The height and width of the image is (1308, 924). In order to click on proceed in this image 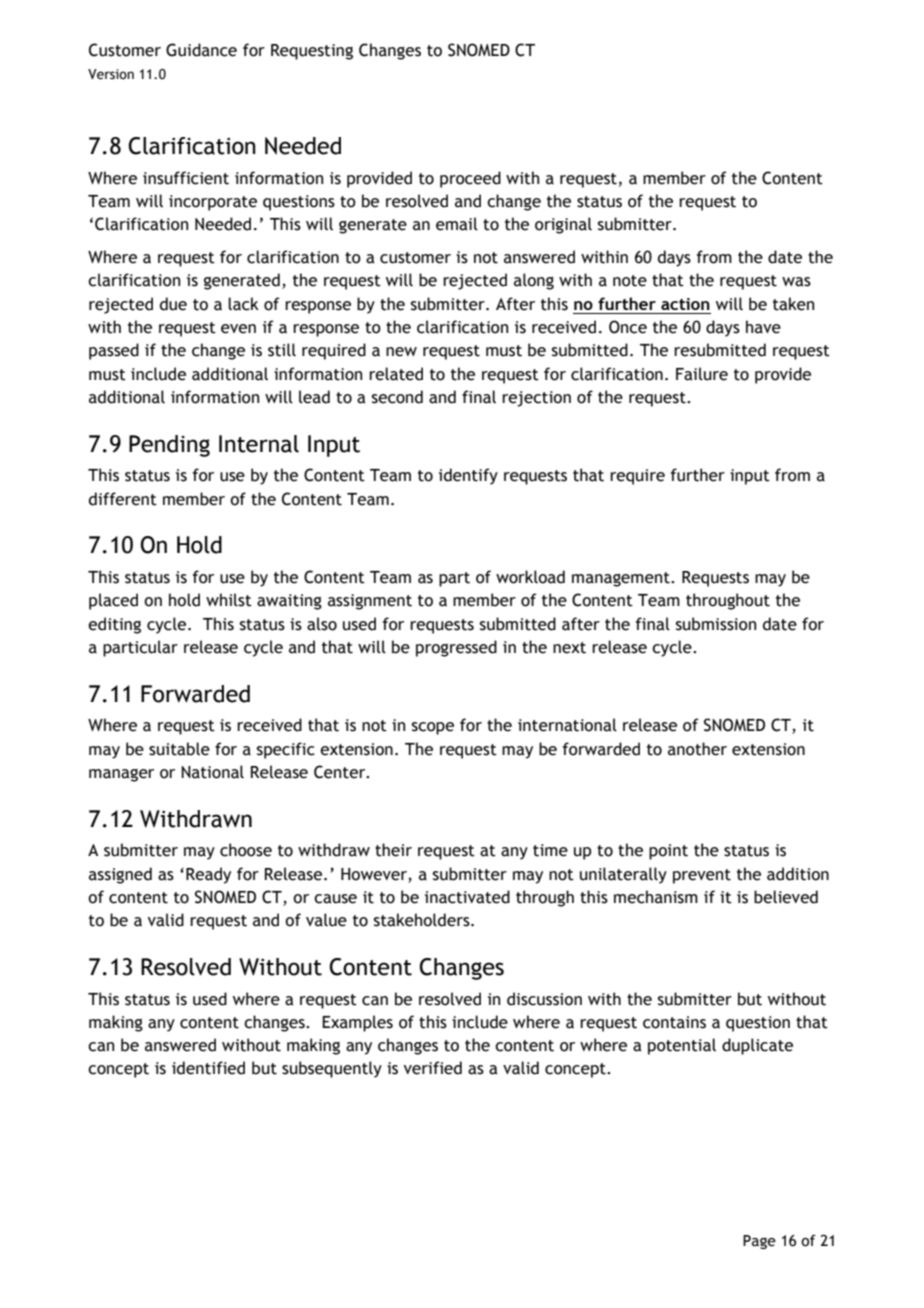, I will do `click(470, 179)`.
